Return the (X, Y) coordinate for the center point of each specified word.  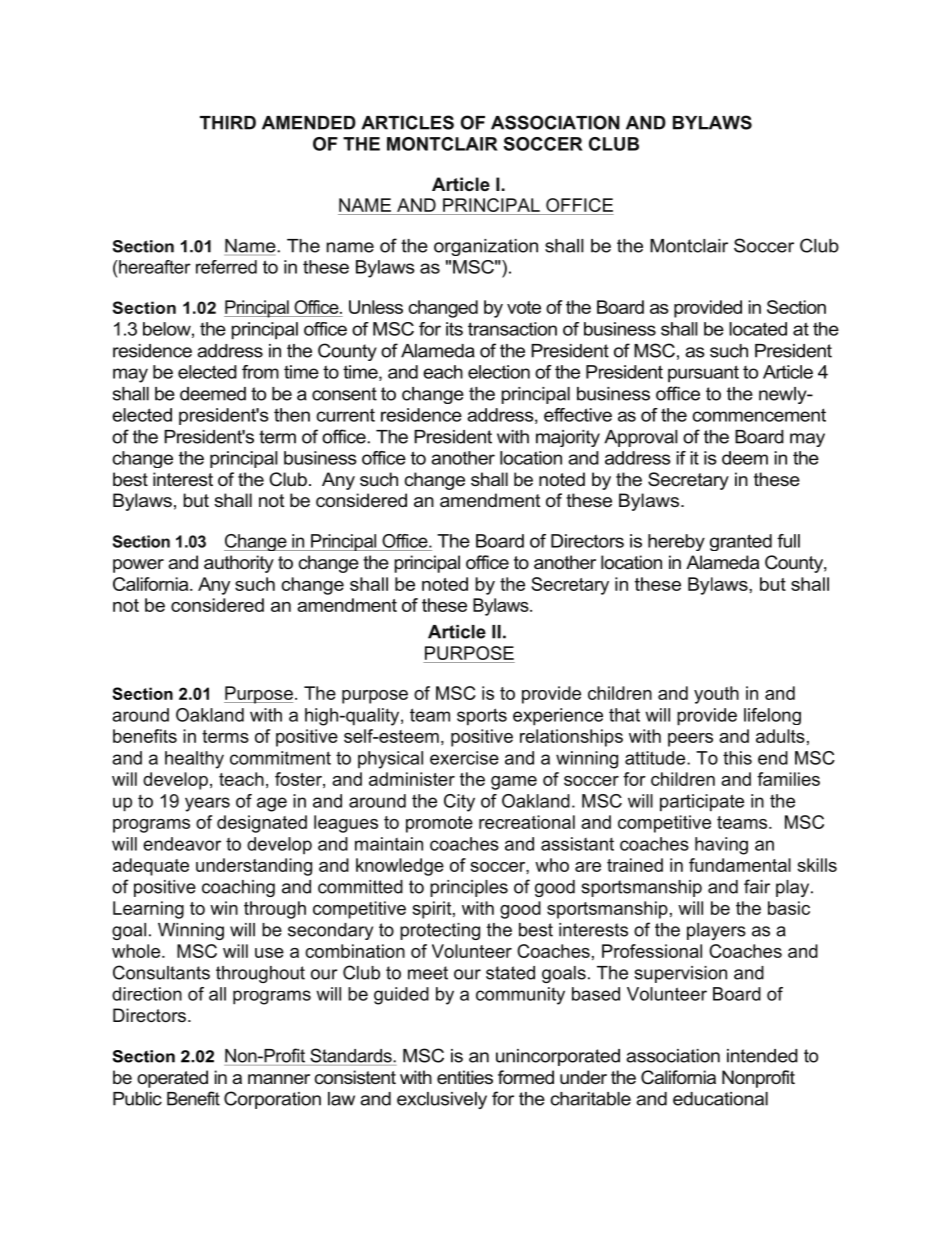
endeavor (182, 844)
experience (558, 717)
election (499, 372)
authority (239, 564)
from (260, 372)
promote (439, 824)
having (721, 846)
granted (741, 542)
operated (172, 1079)
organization (486, 247)
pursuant (703, 374)
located (758, 329)
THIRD (228, 123)
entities (465, 1077)
